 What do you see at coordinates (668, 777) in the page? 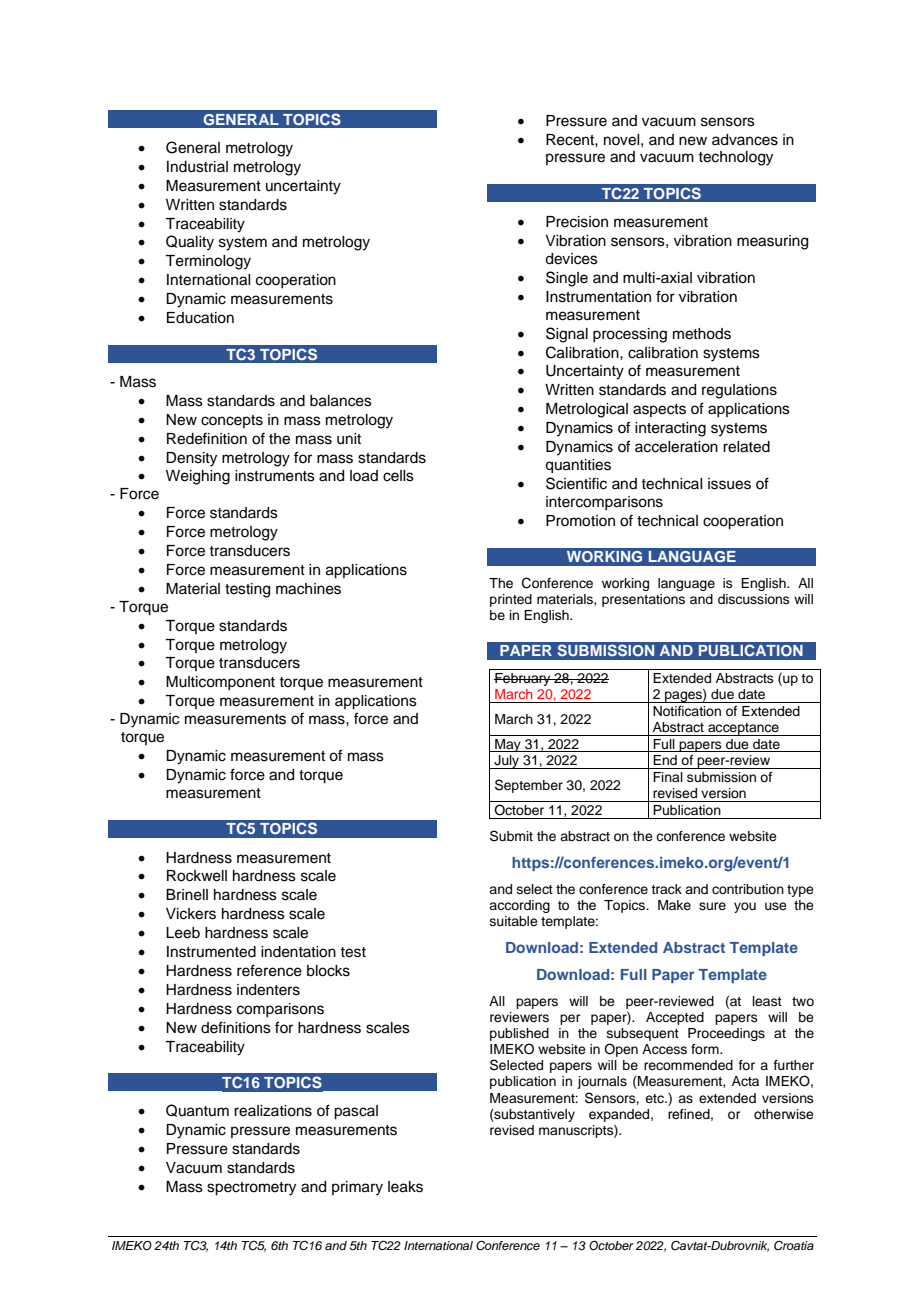
I see `Final` at bounding box center [668, 777].
